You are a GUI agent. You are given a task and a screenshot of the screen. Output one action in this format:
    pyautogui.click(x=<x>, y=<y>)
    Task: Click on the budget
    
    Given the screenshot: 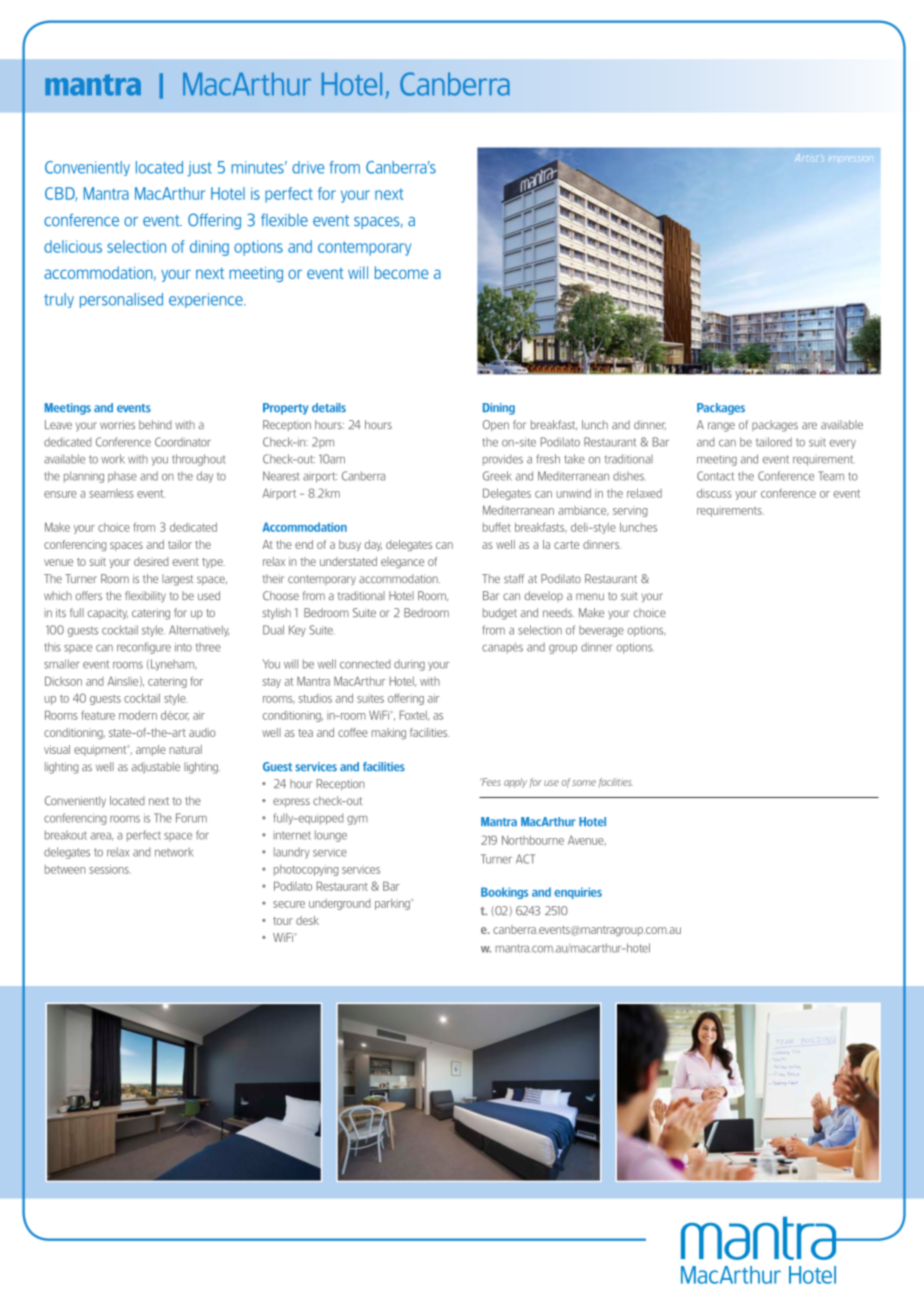 What is the action you would take?
    pyautogui.click(x=500, y=614)
